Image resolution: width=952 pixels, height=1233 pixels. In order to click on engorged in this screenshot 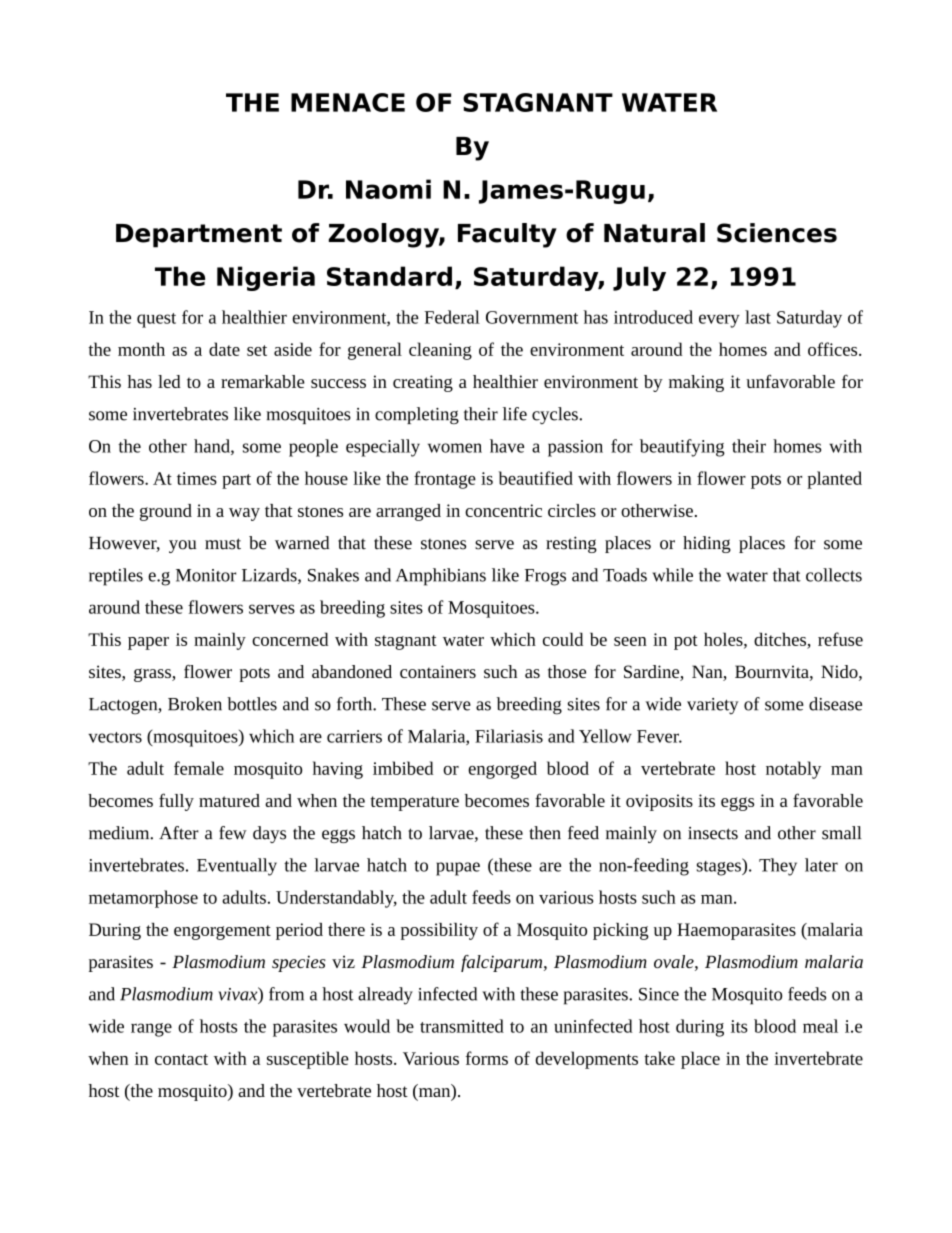, I will do `click(502, 770)`.
